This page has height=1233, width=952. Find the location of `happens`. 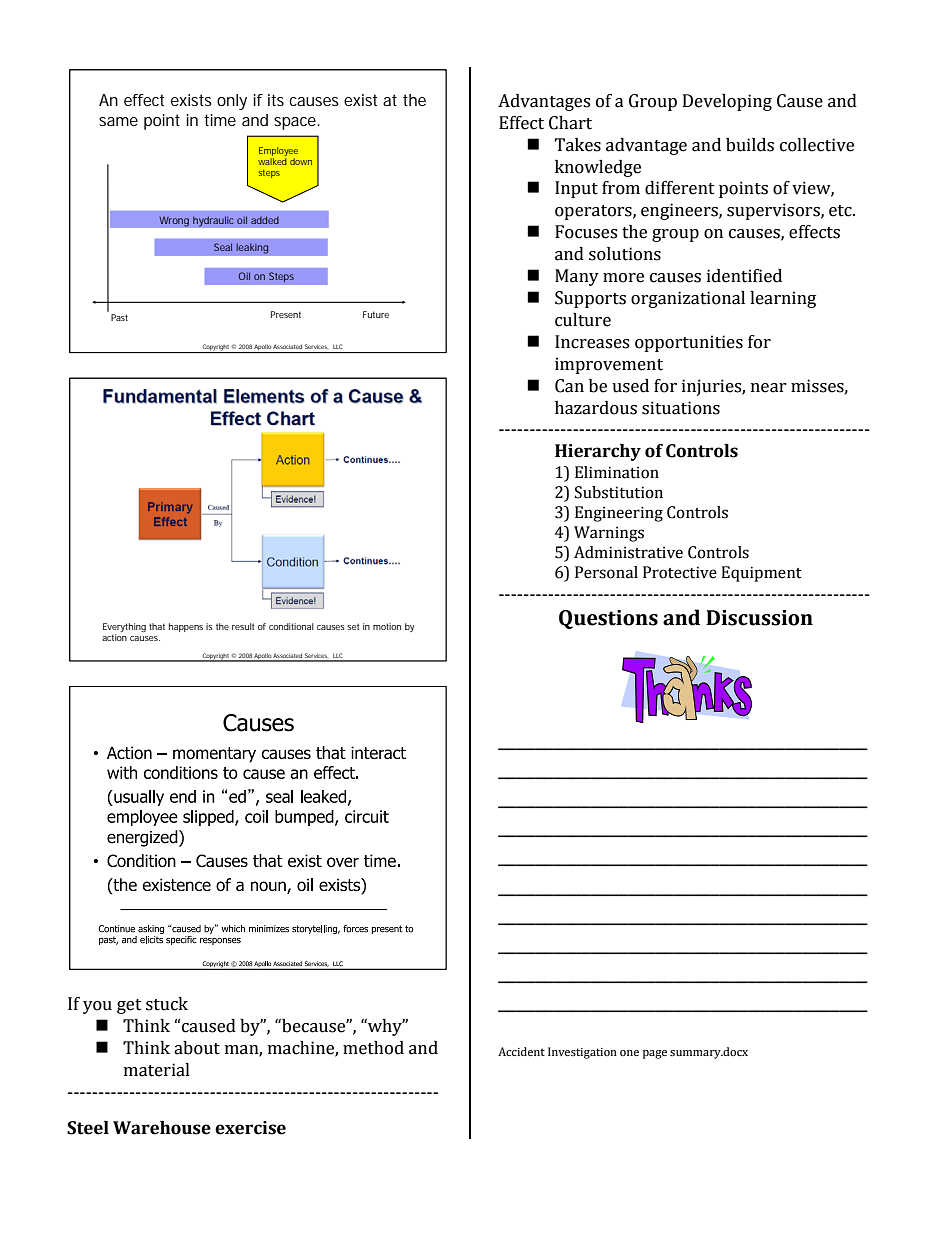

happens is located at coordinates (186, 627).
